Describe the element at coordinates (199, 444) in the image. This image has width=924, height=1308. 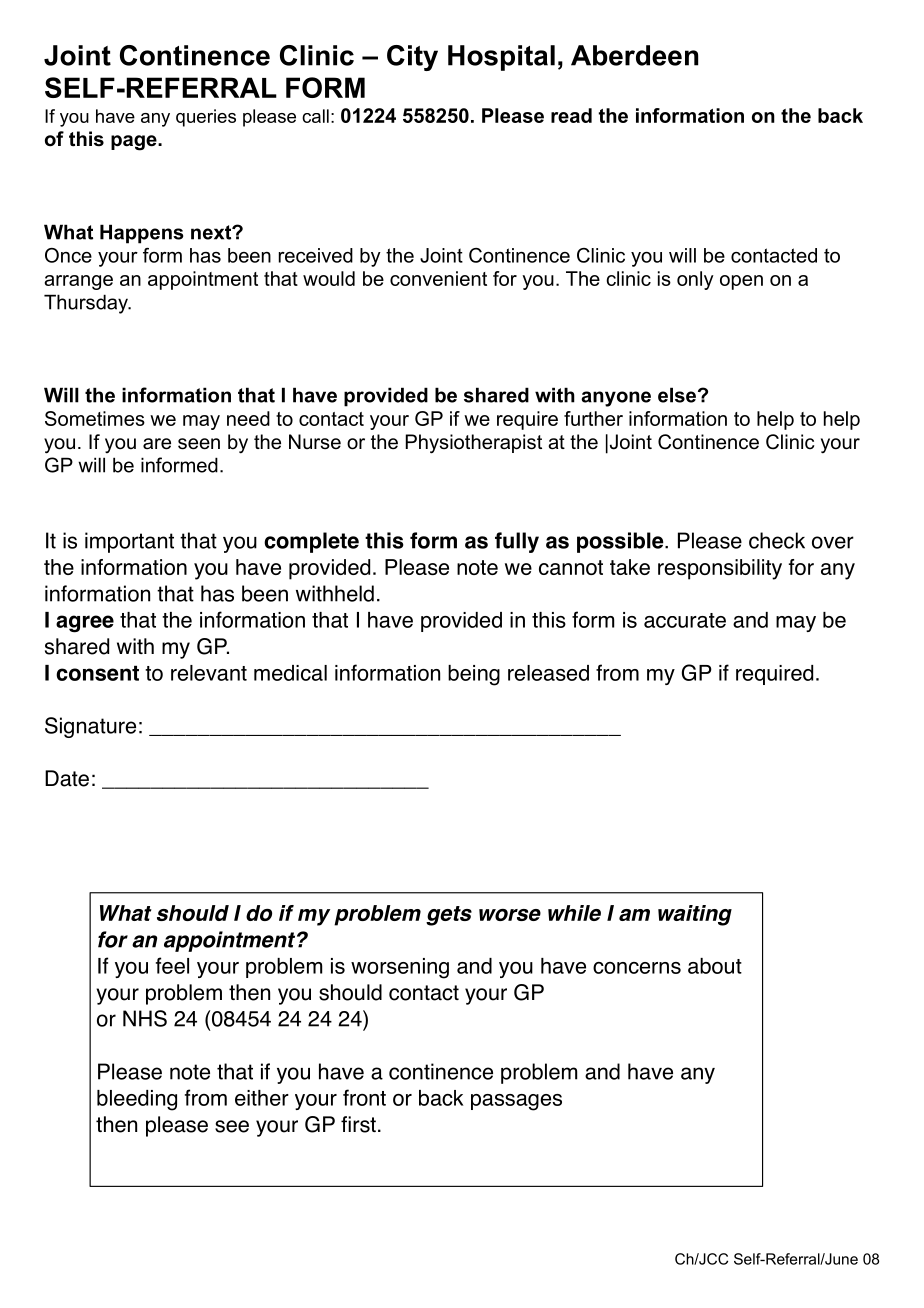
I see `seen` at that location.
